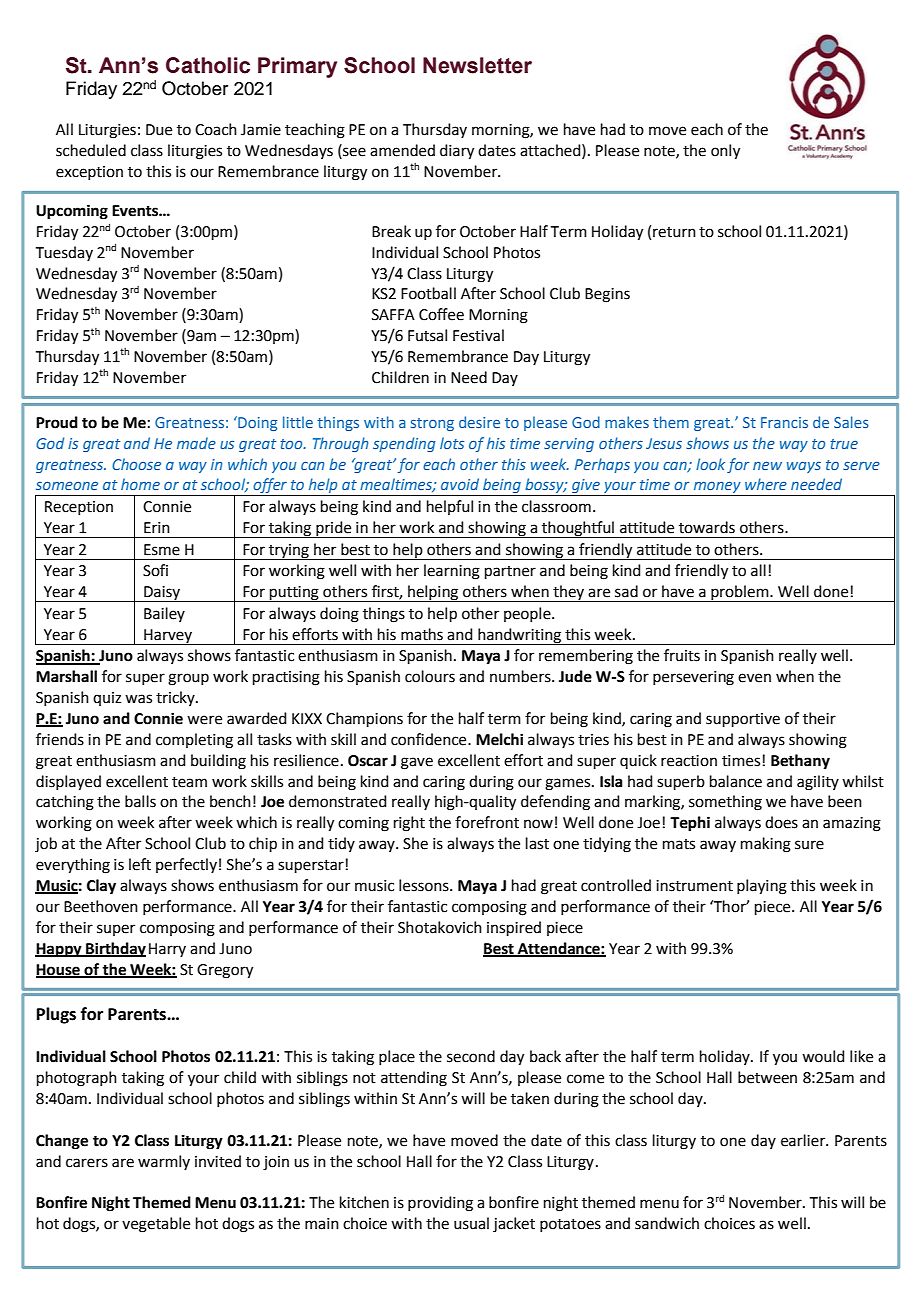 The image size is (924, 1308). I want to click on playing, so click(762, 887).
